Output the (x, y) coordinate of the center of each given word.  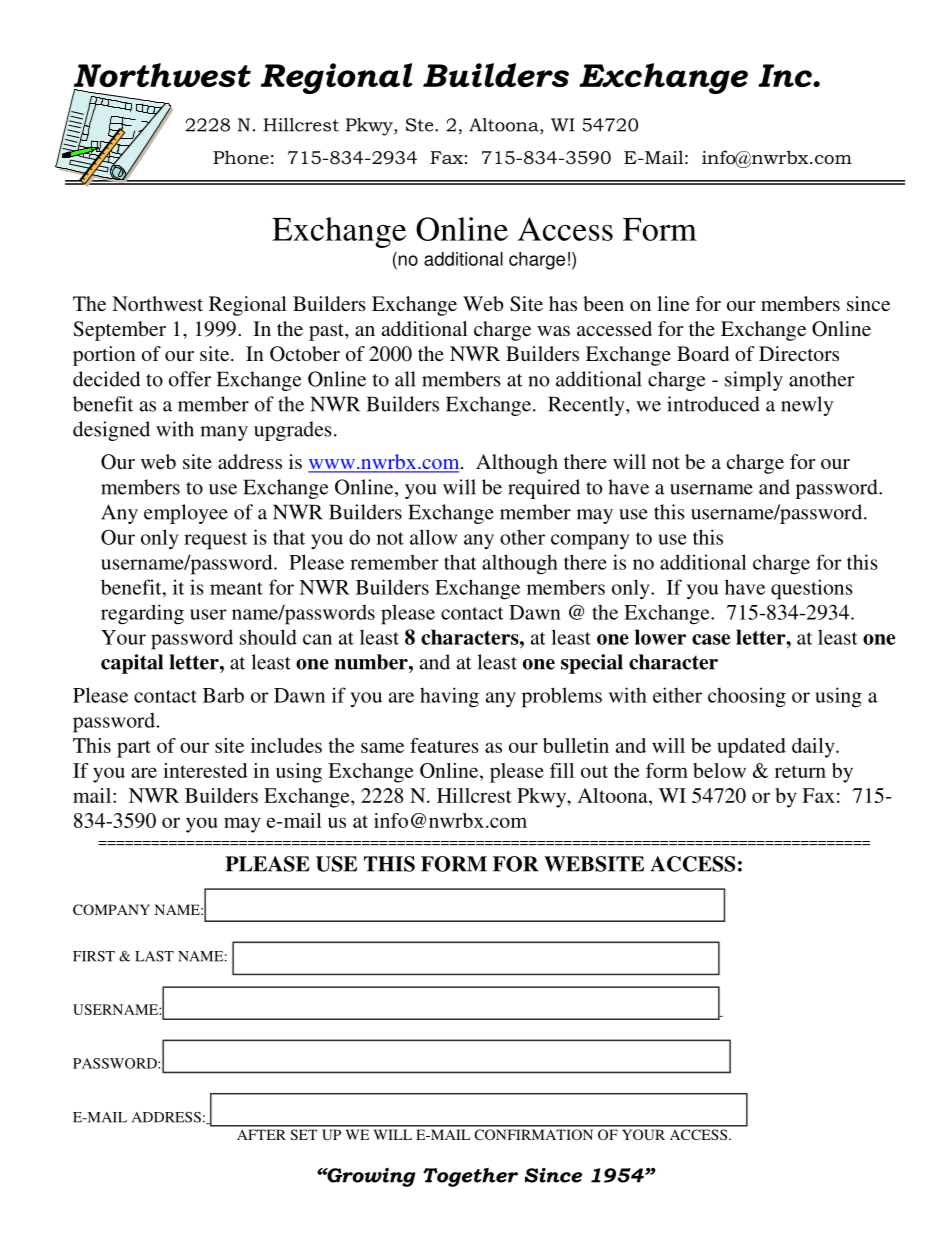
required (544, 489)
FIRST (94, 956)
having (449, 697)
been (603, 303)
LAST (154, 956)
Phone (241, 157)
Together (470, 1177)
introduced (713, 404)
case (711, 639)
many (224, 433)
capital (132, 664)
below (719, 770)
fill (562, 770)
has (563, 303)
